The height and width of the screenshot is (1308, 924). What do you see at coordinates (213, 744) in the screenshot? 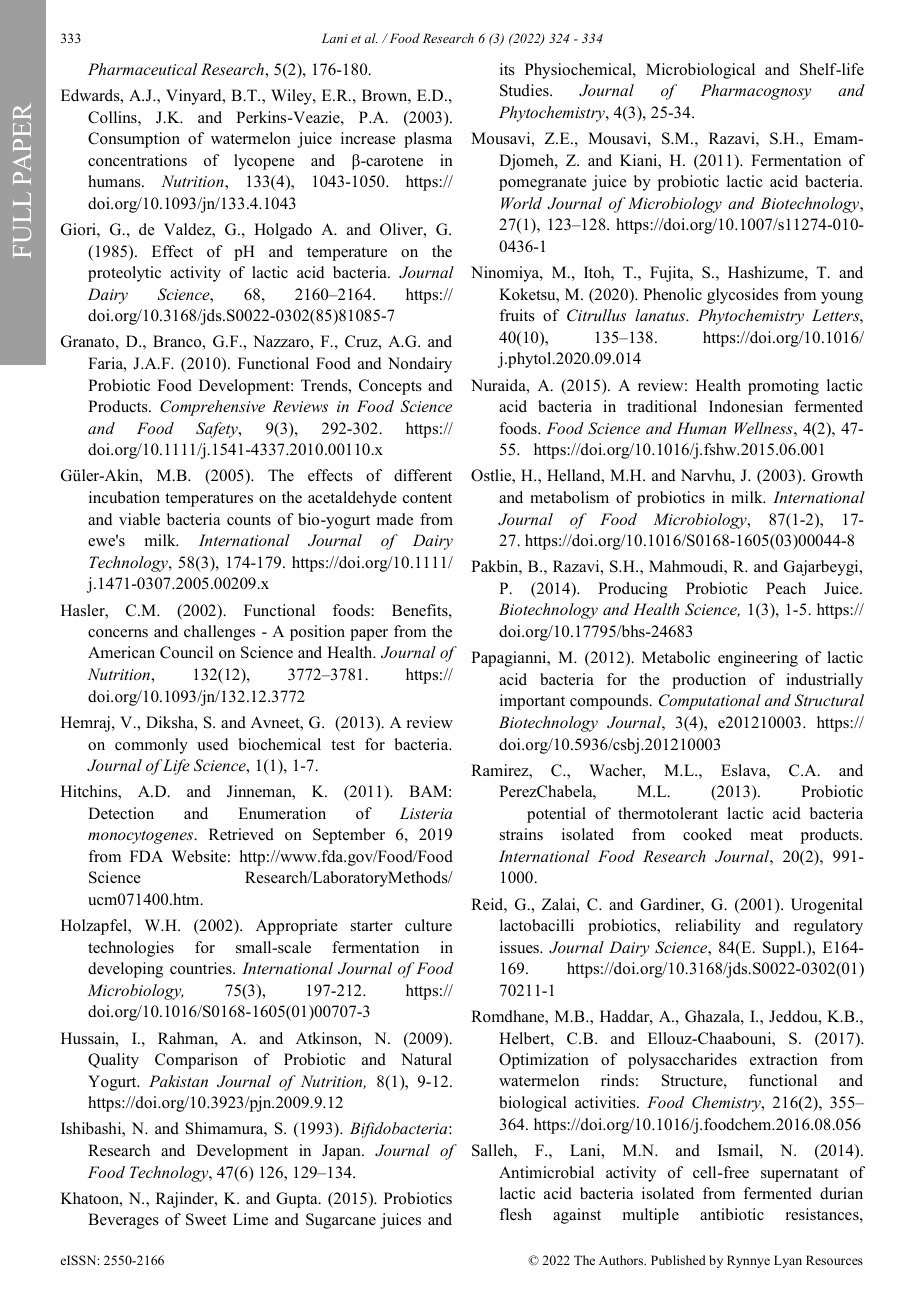
I see `used` at bounding box center [213, 744].
